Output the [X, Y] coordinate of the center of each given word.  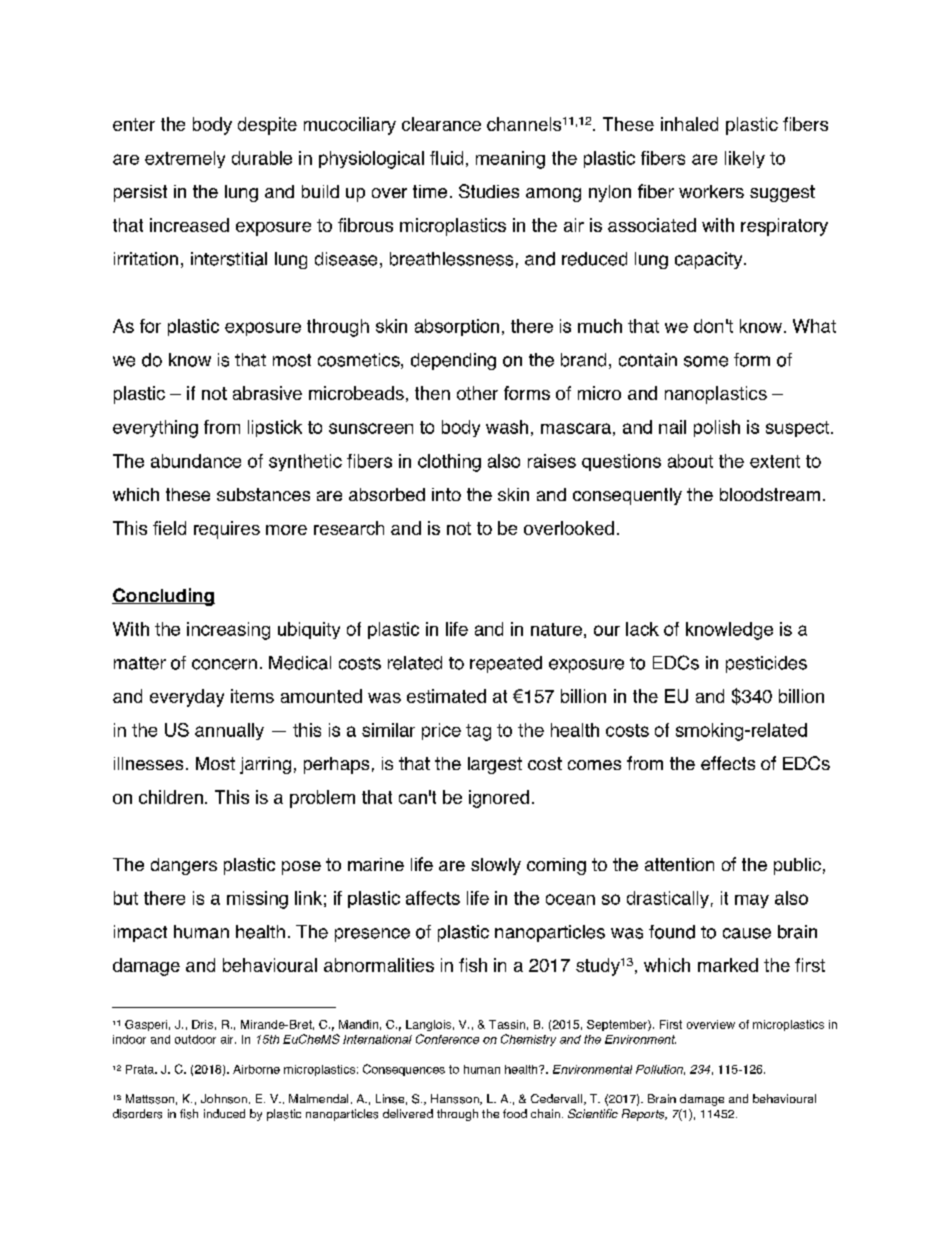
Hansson [456, 1099]
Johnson [224, 1099]
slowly [496, 866]
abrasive [267, 393]
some [706, 361]
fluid [446, 158]
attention [679, 864]
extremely [185, 159]
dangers [184, 866]
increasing [228, 631]
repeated [506, 664]
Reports [644, 1115]
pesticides [766, 664]
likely [745, 159]
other [477, 393]
